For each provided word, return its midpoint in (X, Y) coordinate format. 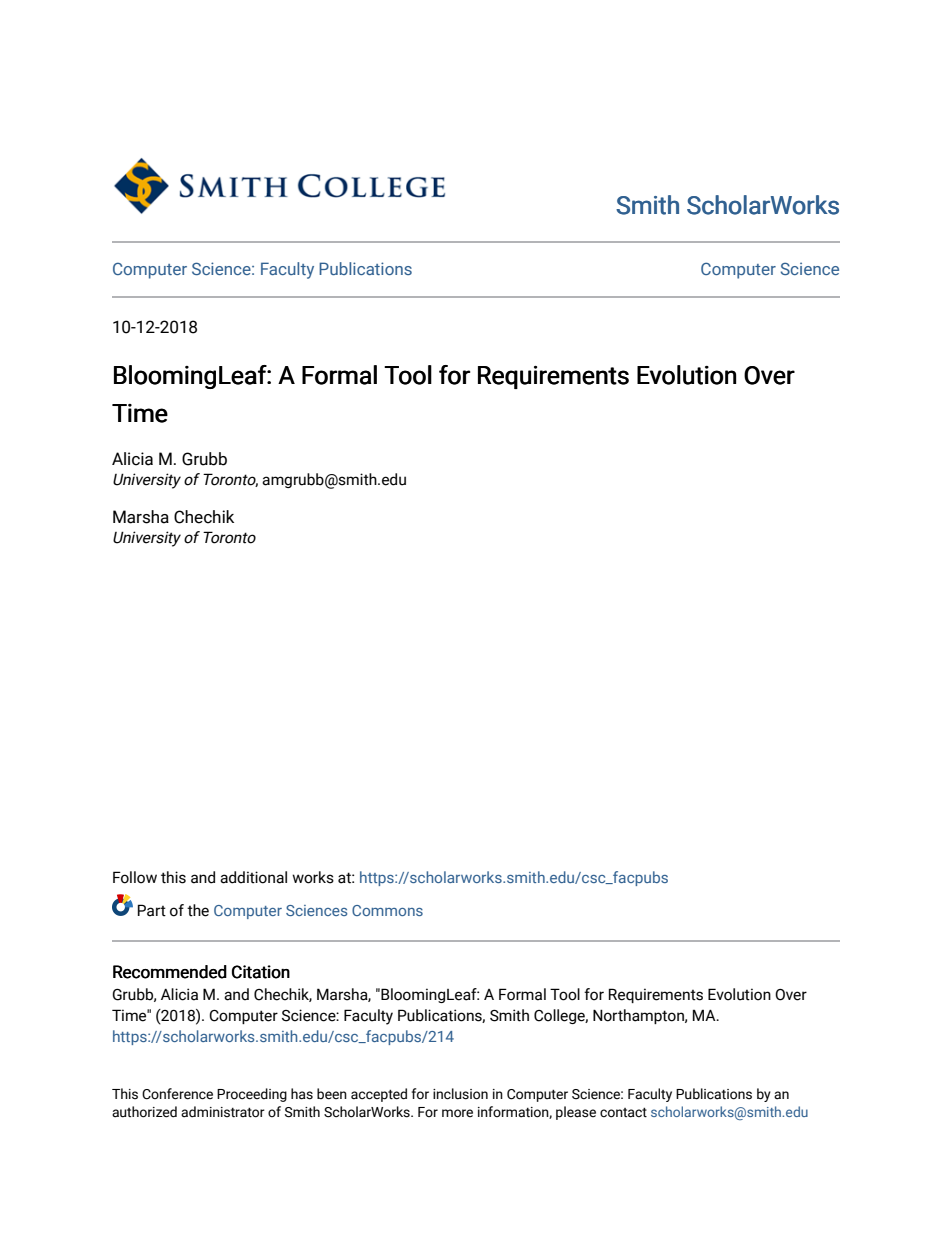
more (457, 1113)
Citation (261, 972)
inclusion (460, 1094)
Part (152, 910)
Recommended (170, 972)
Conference (177, 1094)
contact (623, 1113)
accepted (379, 1095)
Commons (387, 910)
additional (253, 877)
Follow (135, 877)
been (332, 1094)
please (576, 1113)
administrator (223, 1112)
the (198, 910)
